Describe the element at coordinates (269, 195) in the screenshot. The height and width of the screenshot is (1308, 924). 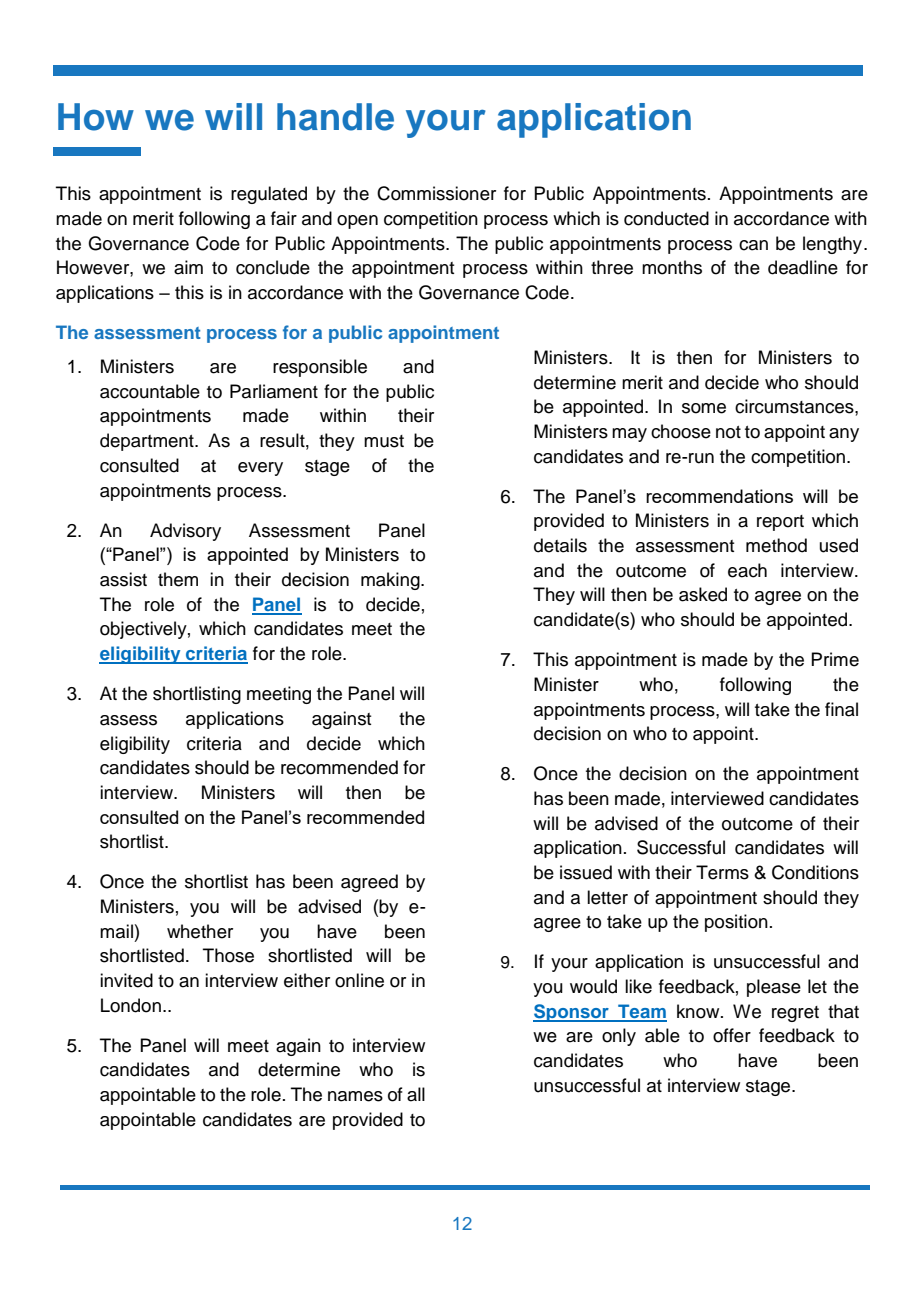
I see `regulated` at that location.
